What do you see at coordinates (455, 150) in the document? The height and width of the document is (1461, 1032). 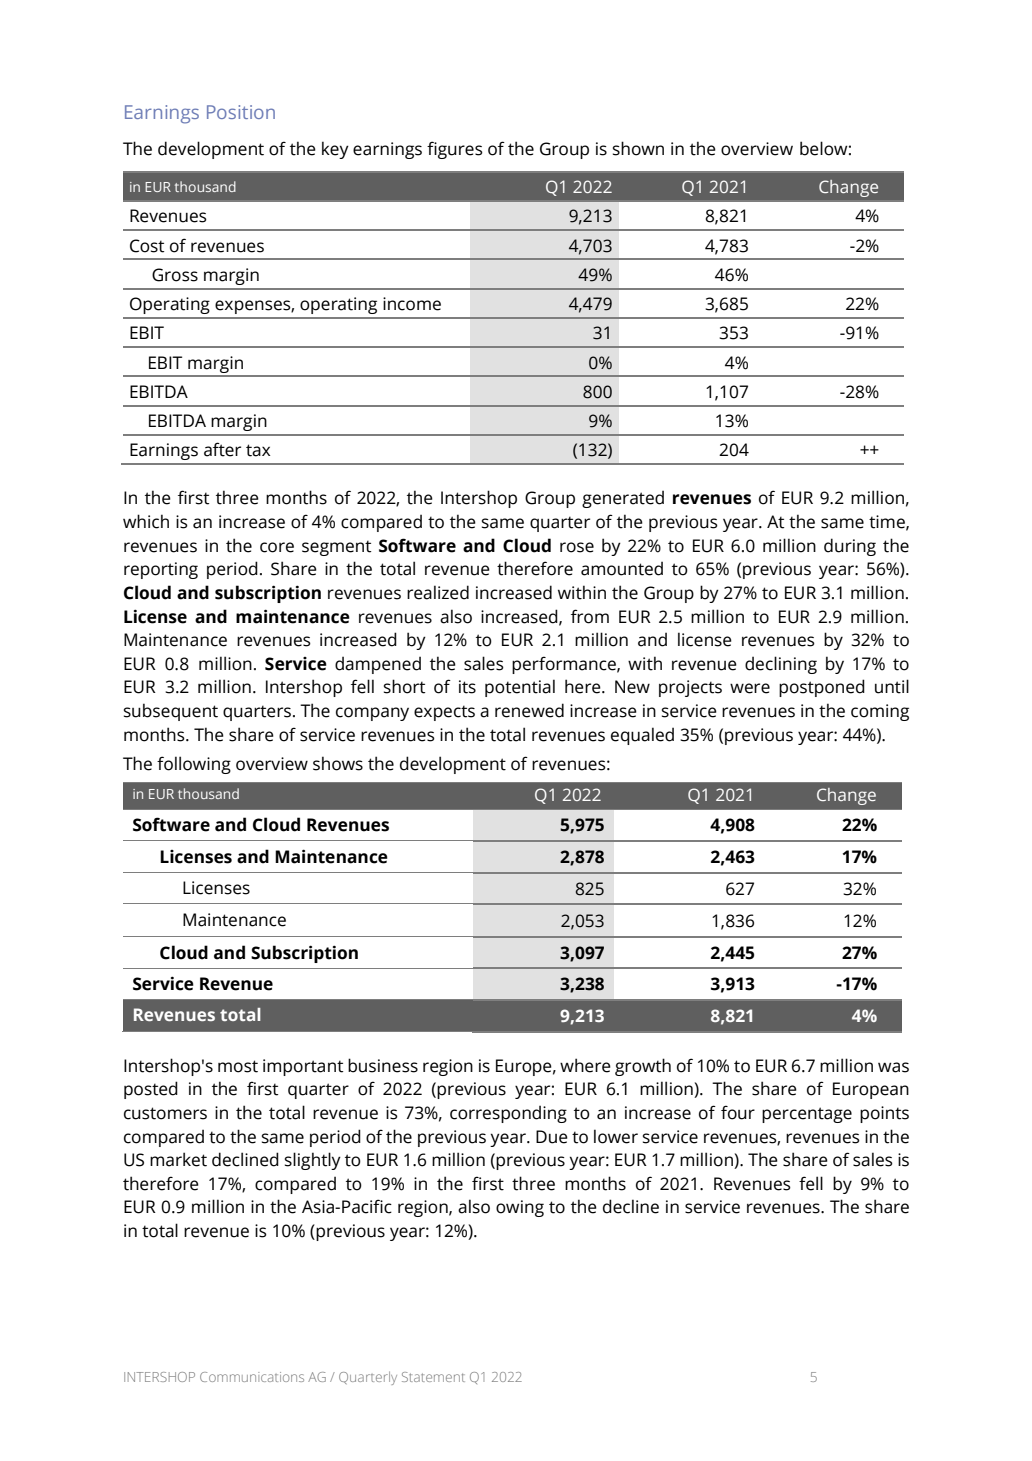 I see `figures` at bounding box center [455, 150].
